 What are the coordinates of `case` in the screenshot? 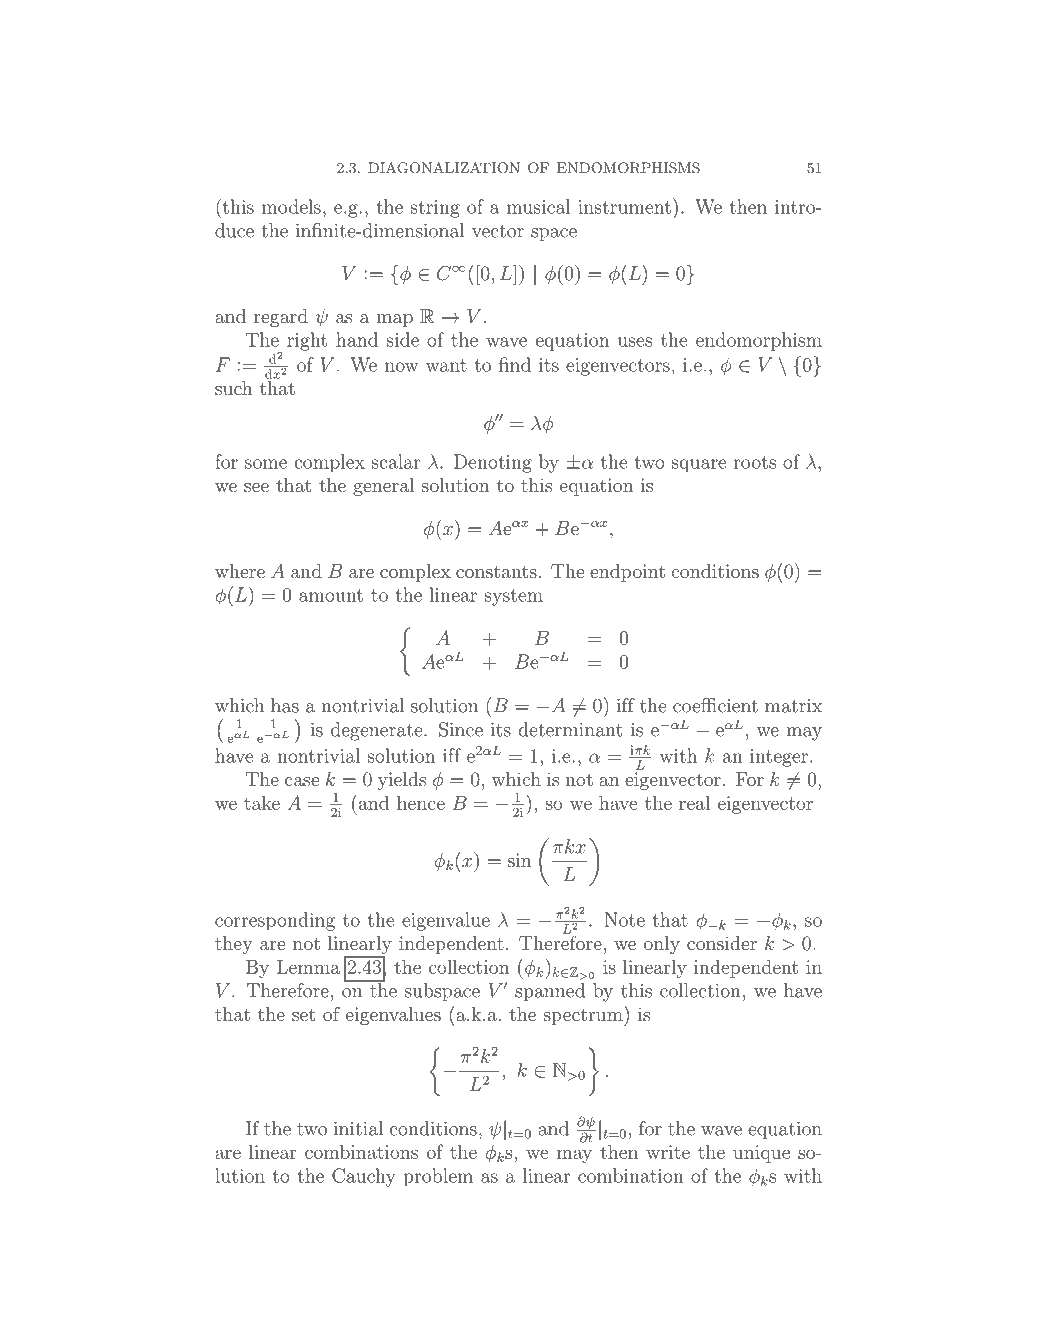 It's located at (302, 781).
